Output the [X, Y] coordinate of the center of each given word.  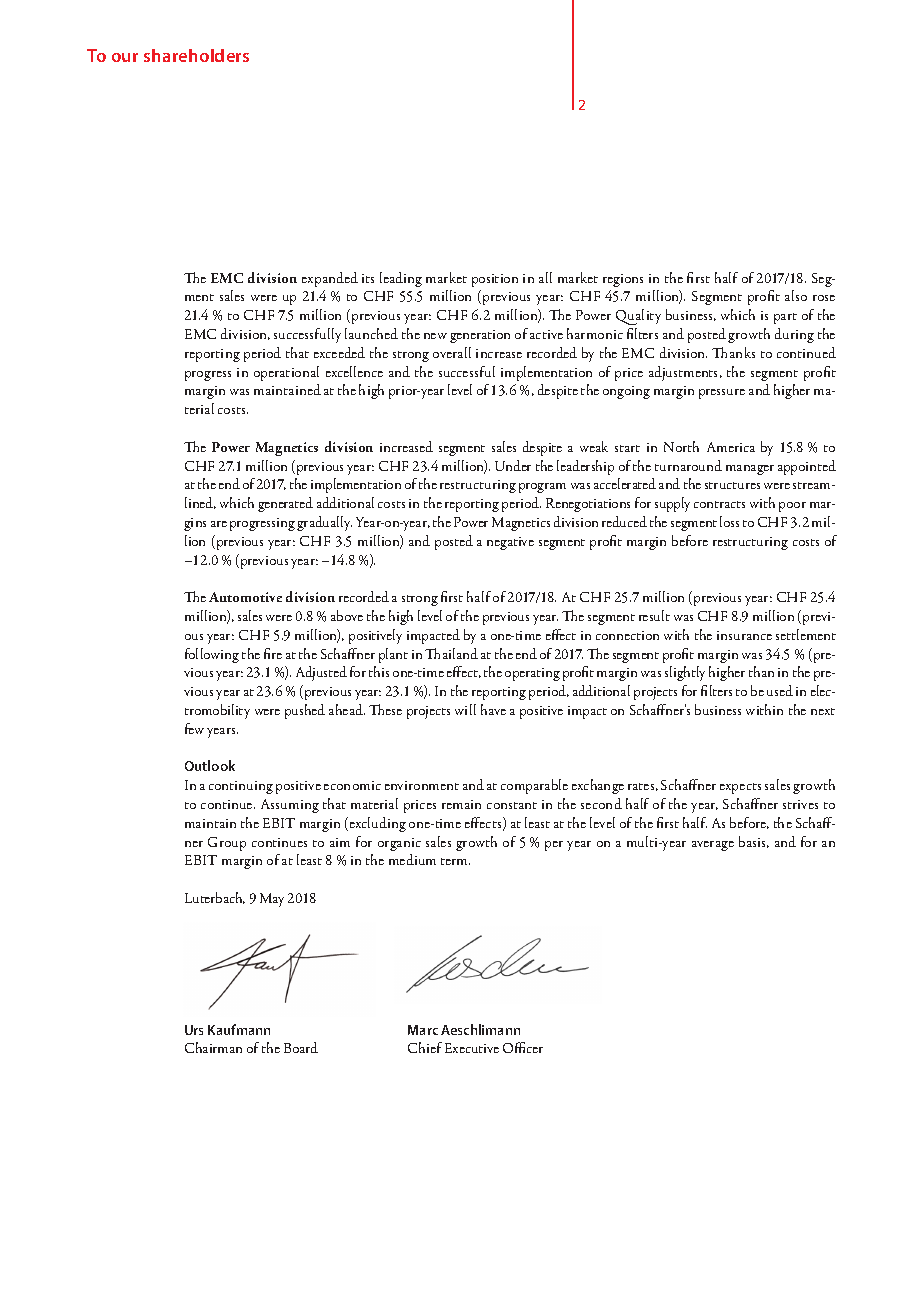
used [780, 690]
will [465, 709]
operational [286, 373]
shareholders [196, 55]
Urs [194, 1030]
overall [452, 352]
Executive [472, 1048]
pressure [722, 394]
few [194, 728]
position [495, 280]
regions [623, 280]
